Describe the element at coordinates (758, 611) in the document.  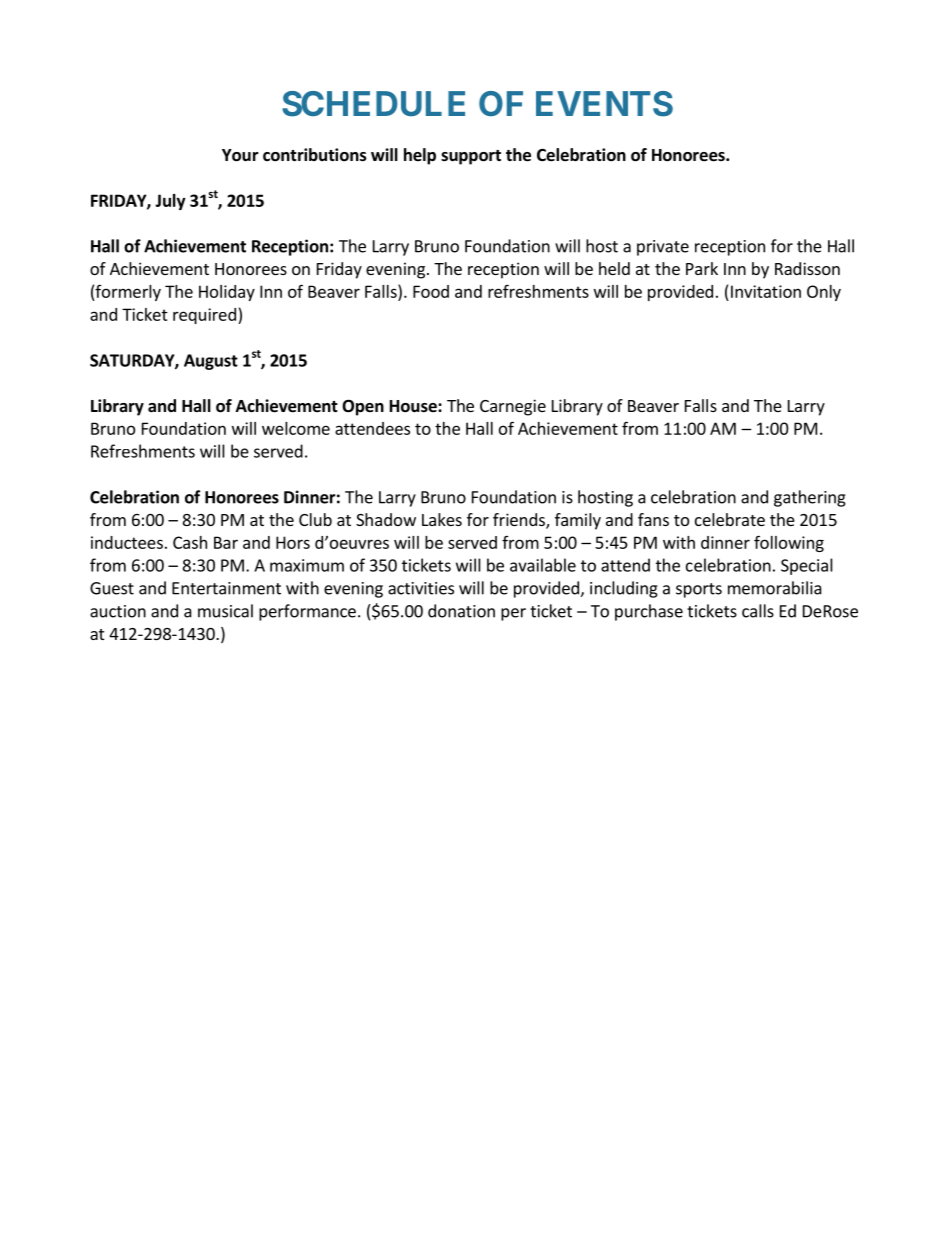
I see `calls` at that location.
